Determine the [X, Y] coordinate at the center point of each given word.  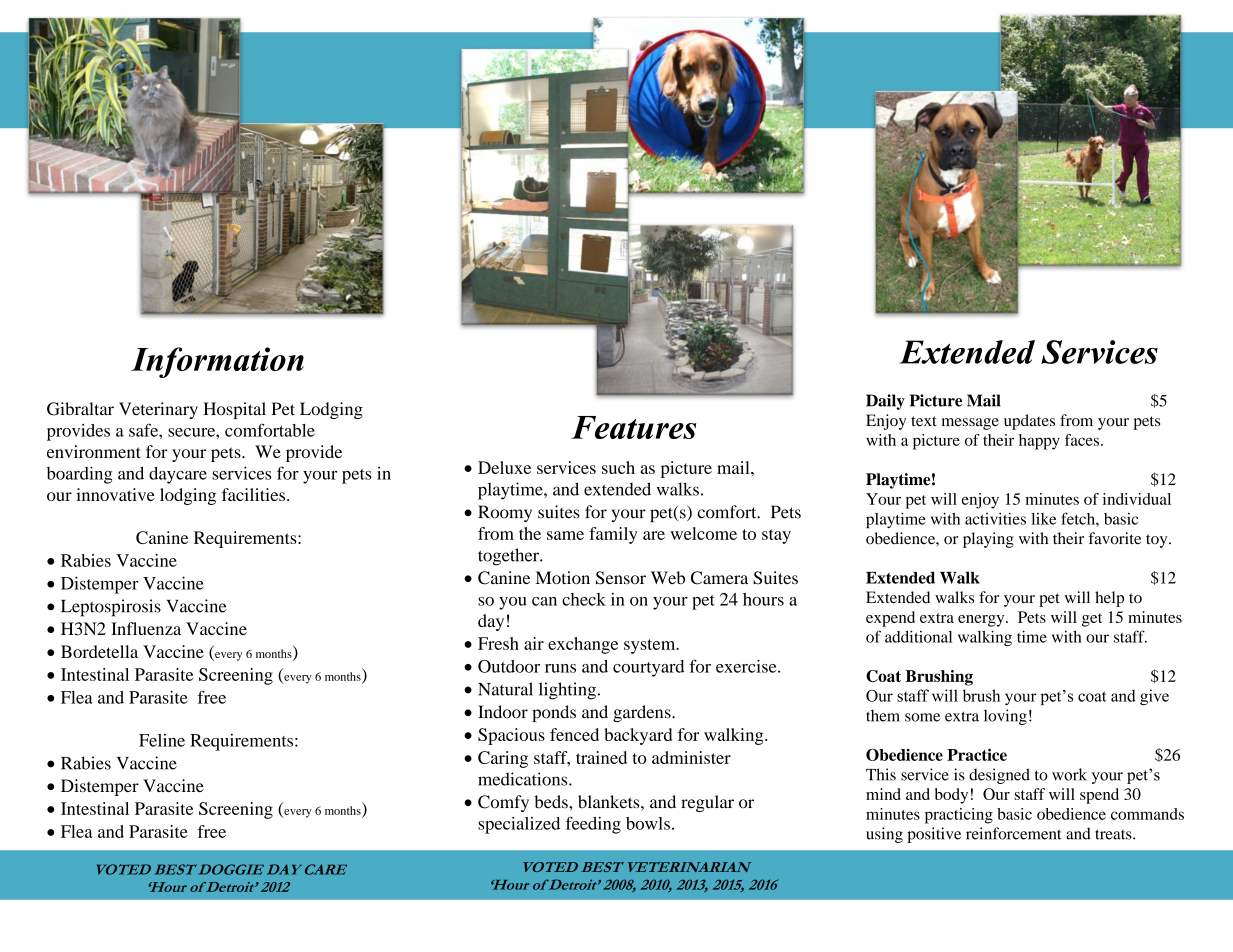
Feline [162, 740]
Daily [885, 402]
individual [1137, 499]
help [1109, 599]
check [584, 599]
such [618, 467]
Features [633, 427]
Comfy [503, 803]
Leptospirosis [111, 608]
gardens [643, 713]
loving [1005, 717]
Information [217, 362]
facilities [255, 494]
